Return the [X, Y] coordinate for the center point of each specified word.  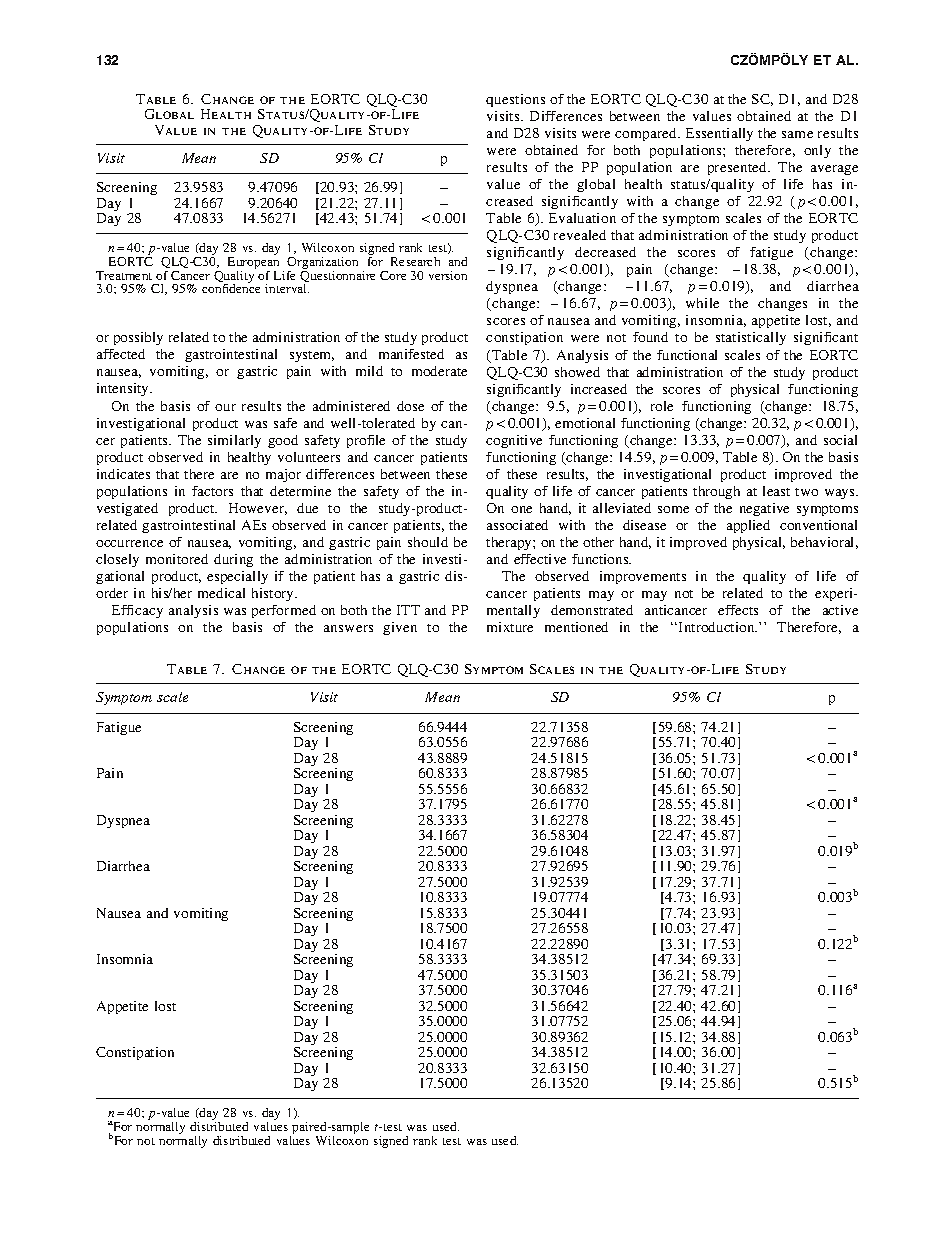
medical [221, 593]
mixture [510, 627]
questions [515, 100]
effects [738, 610]
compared [647, 134]
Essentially [719, 134]
